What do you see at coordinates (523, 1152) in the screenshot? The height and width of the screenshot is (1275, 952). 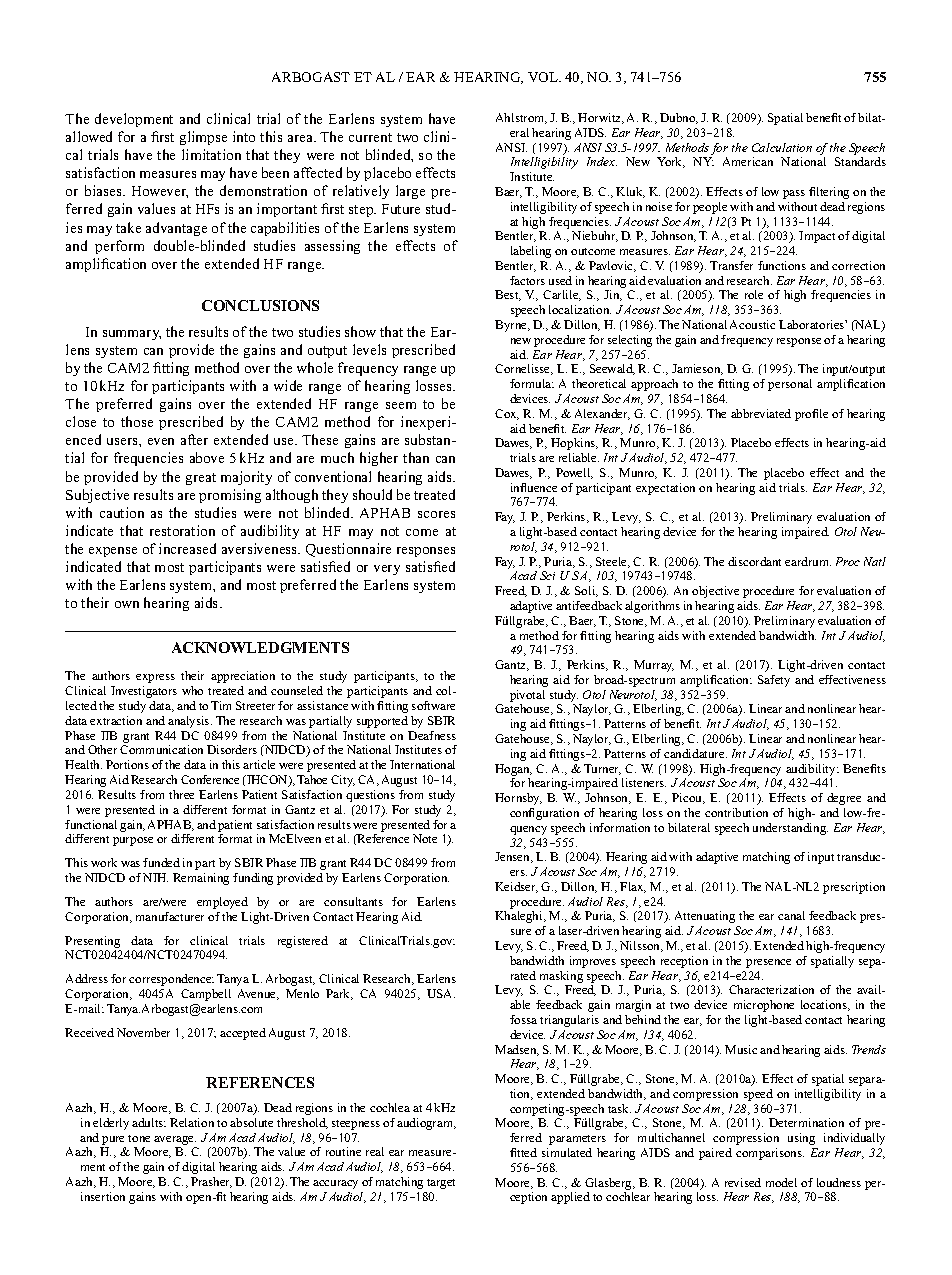 I see `fitted` at bounding box center [523, 1152].
